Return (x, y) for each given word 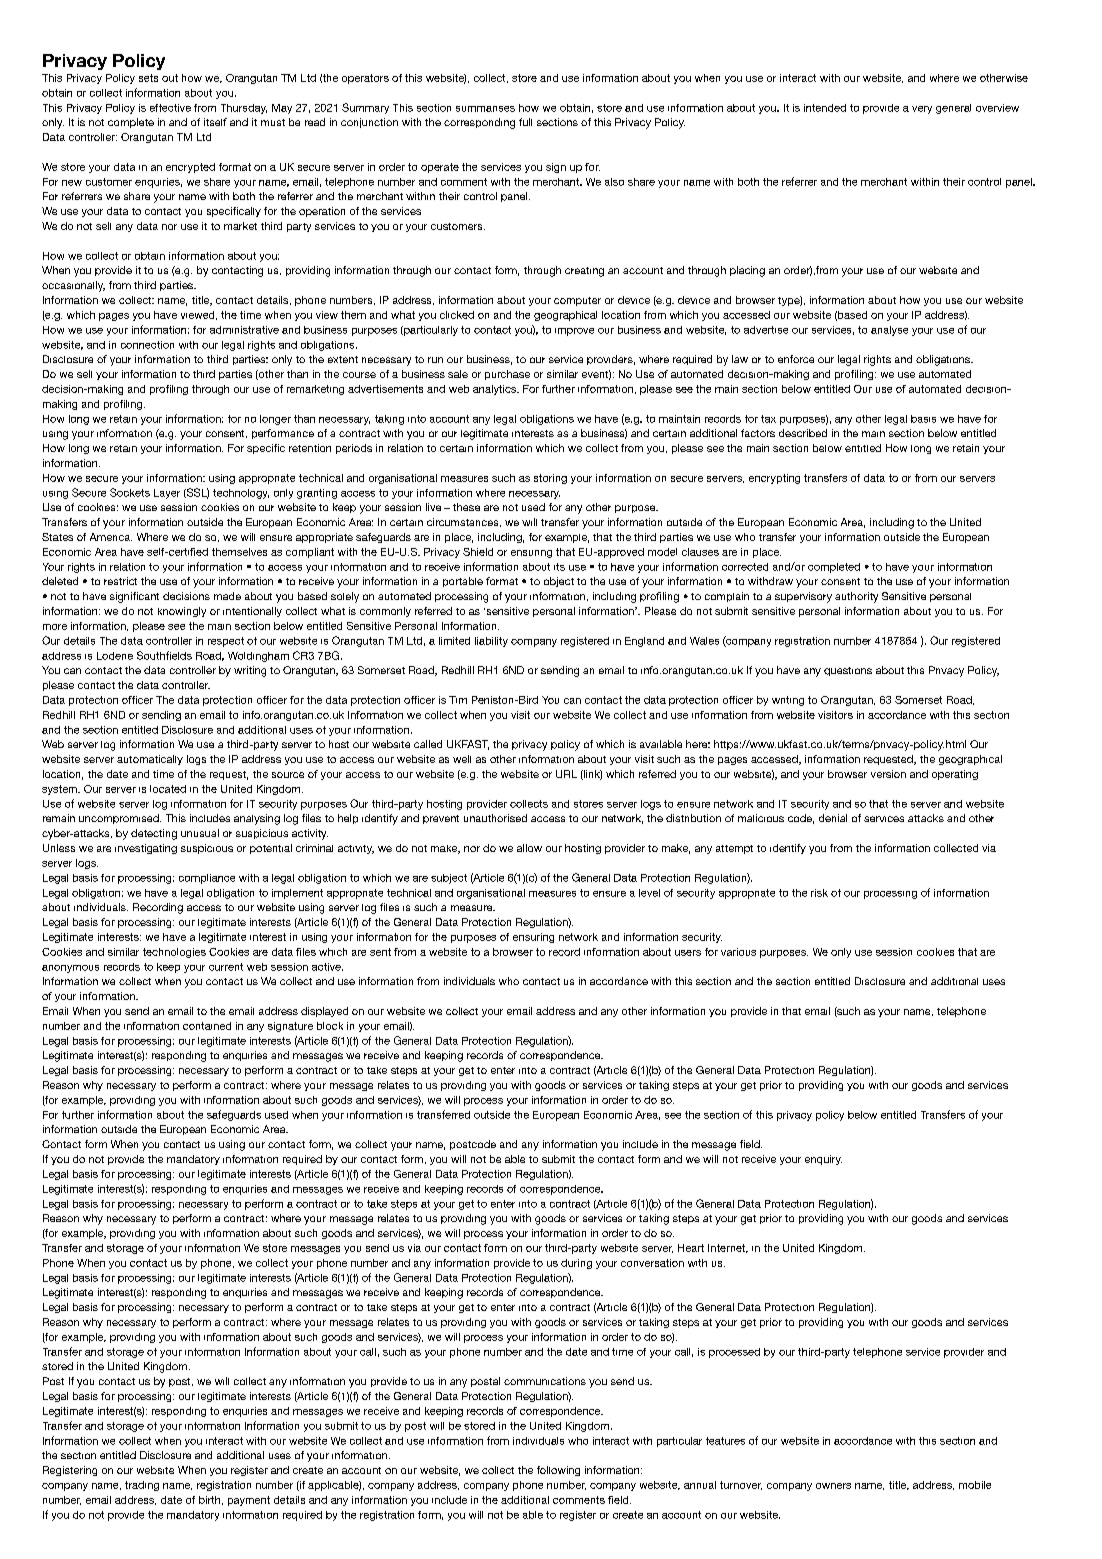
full (525, 122)
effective (170, 108)
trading (142, 1486)
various (738, 952)
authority (856, 597)
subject (449, 879)
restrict (120, 581)
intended (825, 108)
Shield (478, 552)
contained (207, 1026)
